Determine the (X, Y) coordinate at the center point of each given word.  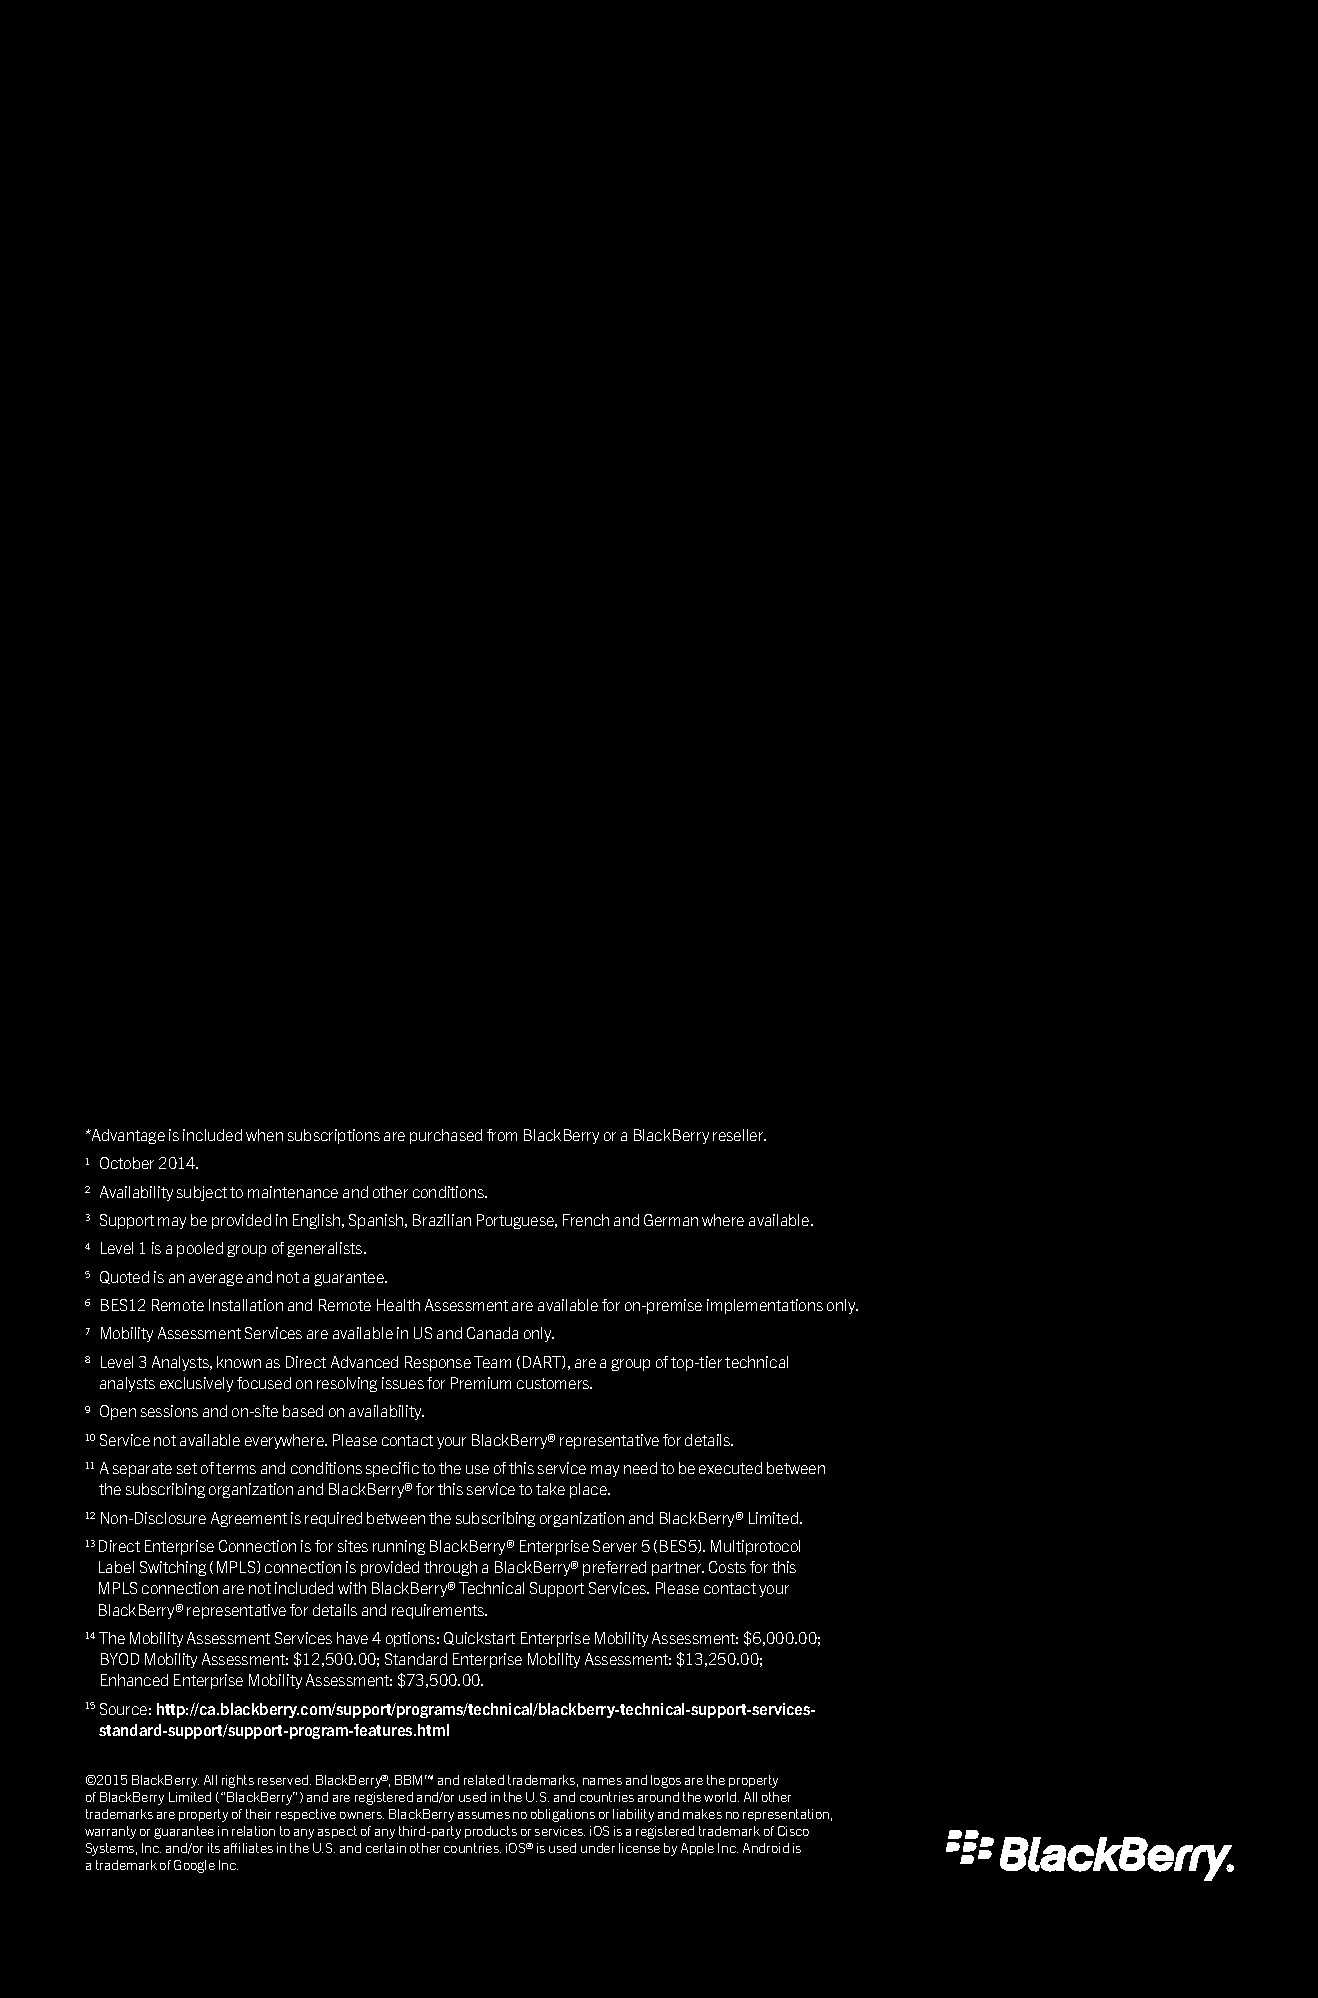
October (127, 1163)
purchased (446, 1136)
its (214, 1848)
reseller (739, 1135)
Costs (727, 1567)
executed (730, 1468)
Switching (173, 1568)
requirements (439, 1611)
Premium (481, 1383)
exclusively (196, 1384)
